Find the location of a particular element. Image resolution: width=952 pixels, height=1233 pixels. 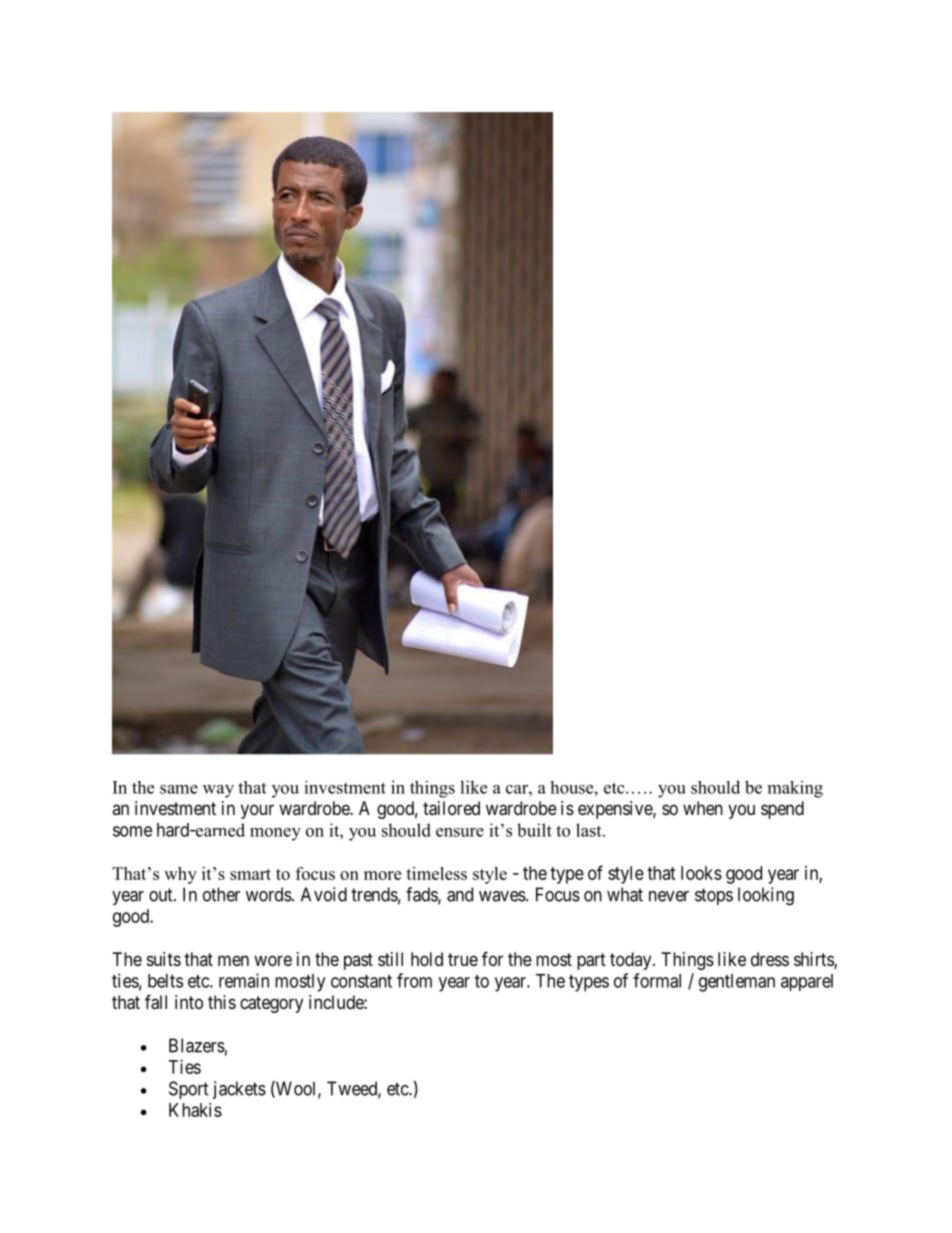

suits is located at coordinates (164, 959).
